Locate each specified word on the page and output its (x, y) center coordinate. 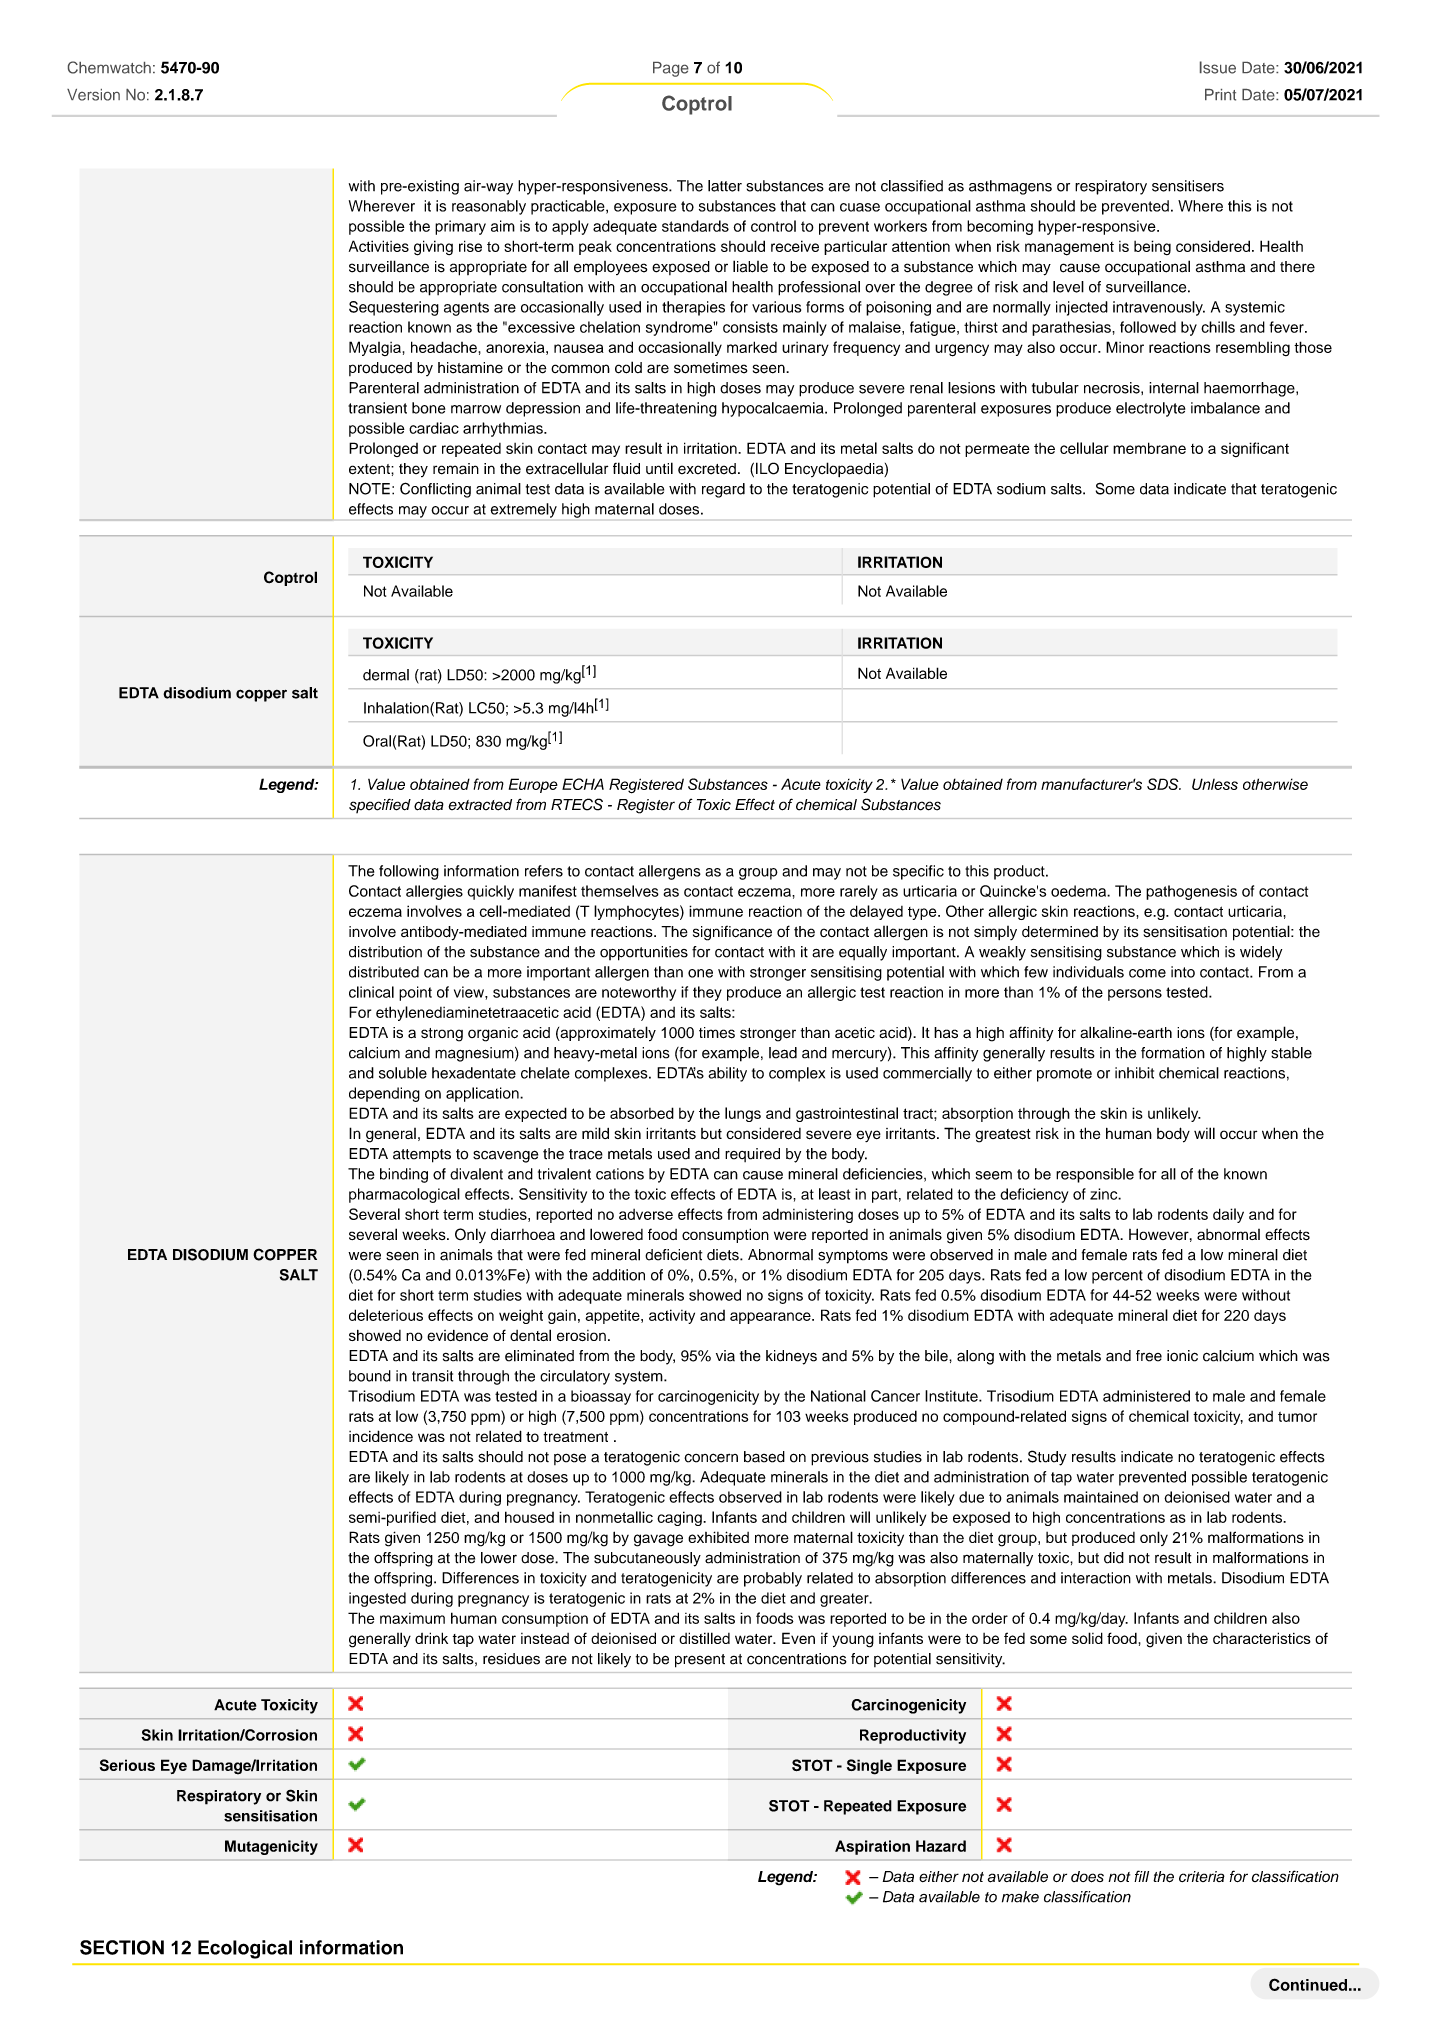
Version (93, 95)
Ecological (245, 1949)
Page (671, 69)
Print (1220, 95)
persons (1135, 995)
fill (1141, 1876)
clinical (371, 992)
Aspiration (872, 1847)
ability (727, 1074)
